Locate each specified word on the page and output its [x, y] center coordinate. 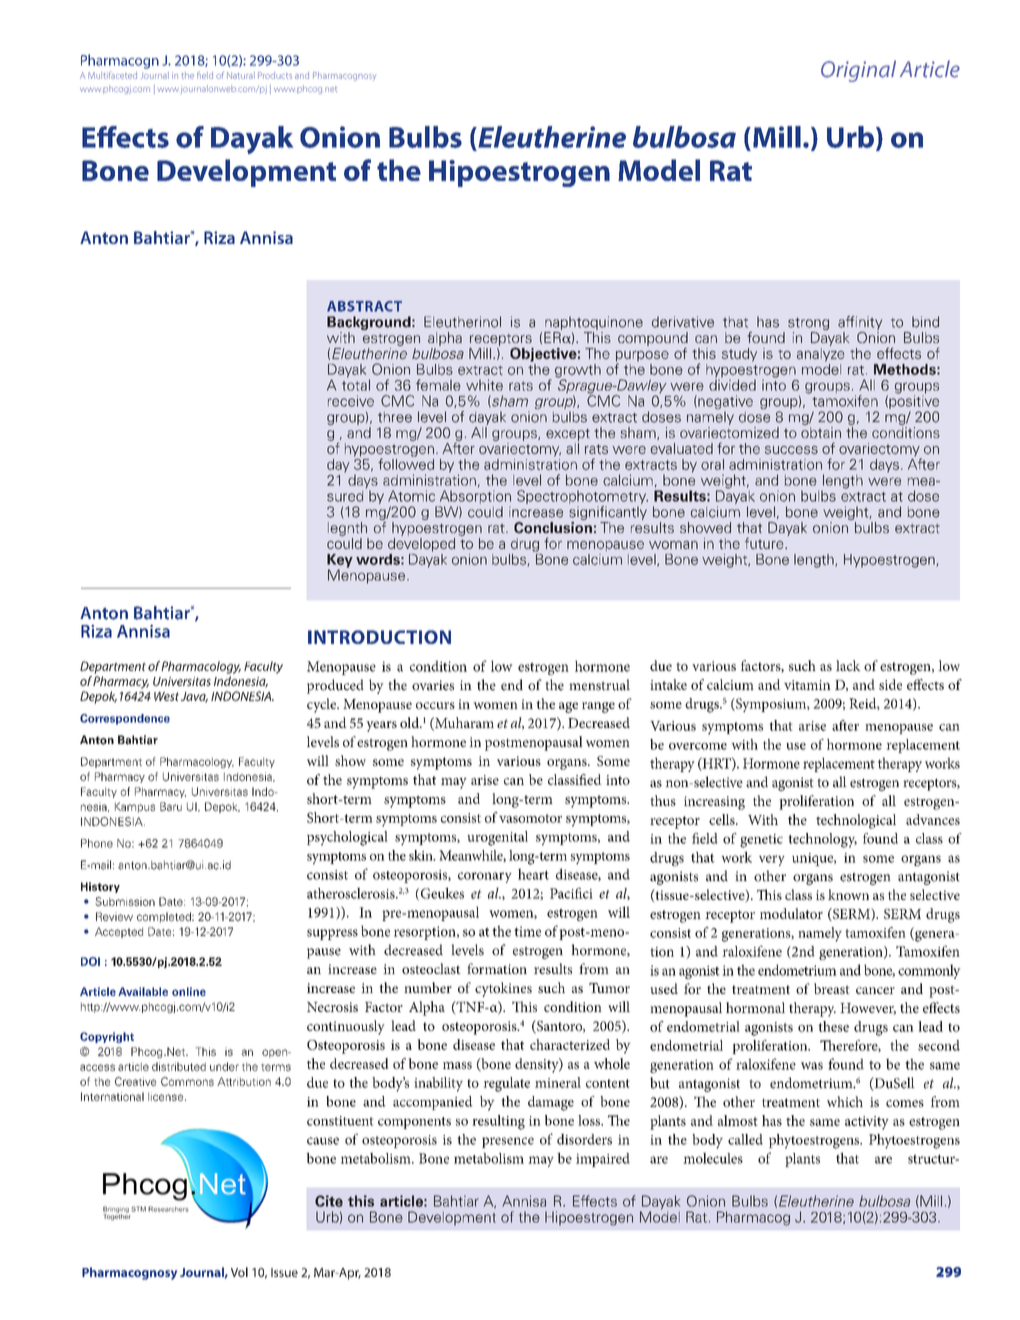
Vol [239, 1272]
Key [340, 562]
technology [822, 840]
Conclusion [553, 528]
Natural [241, 75]
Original [858, 71]
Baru [171, 806]
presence [508, 1142]
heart [533, 874]
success [791, 450]
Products [275, 75]
